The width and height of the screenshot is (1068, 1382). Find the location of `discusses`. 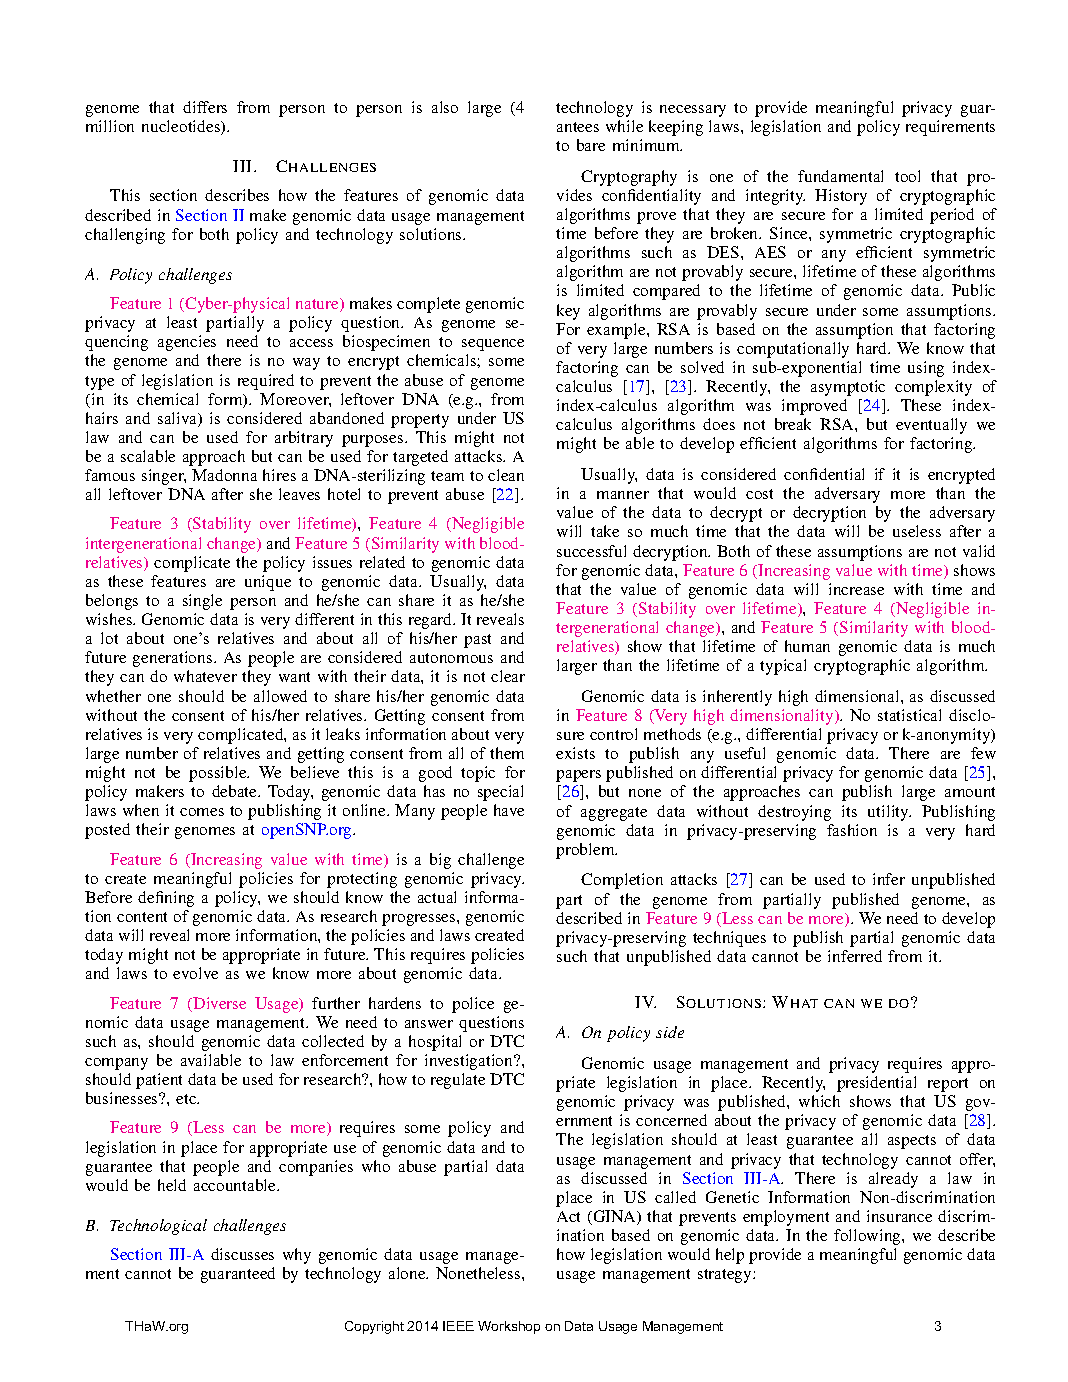

discusses is located at coordinates (242, 1254).
